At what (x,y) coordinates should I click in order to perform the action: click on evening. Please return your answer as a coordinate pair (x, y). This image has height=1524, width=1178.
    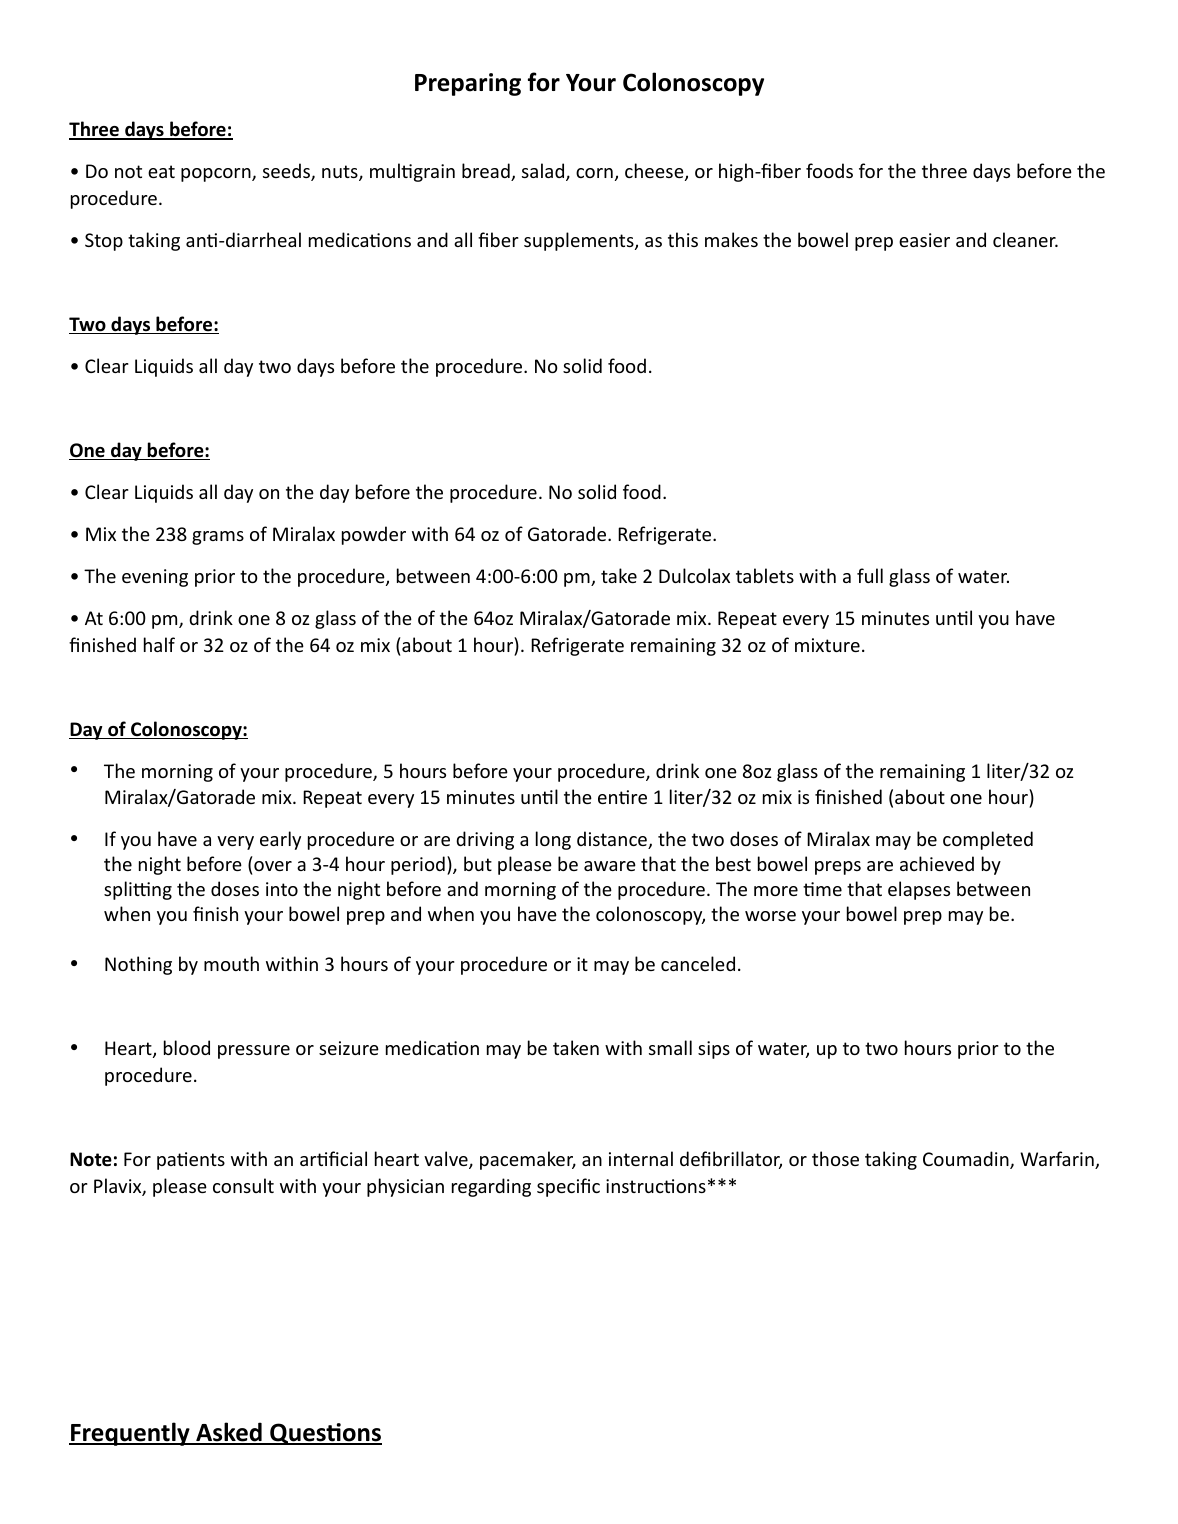
    Looking at the image, I should click on (155, 578).
